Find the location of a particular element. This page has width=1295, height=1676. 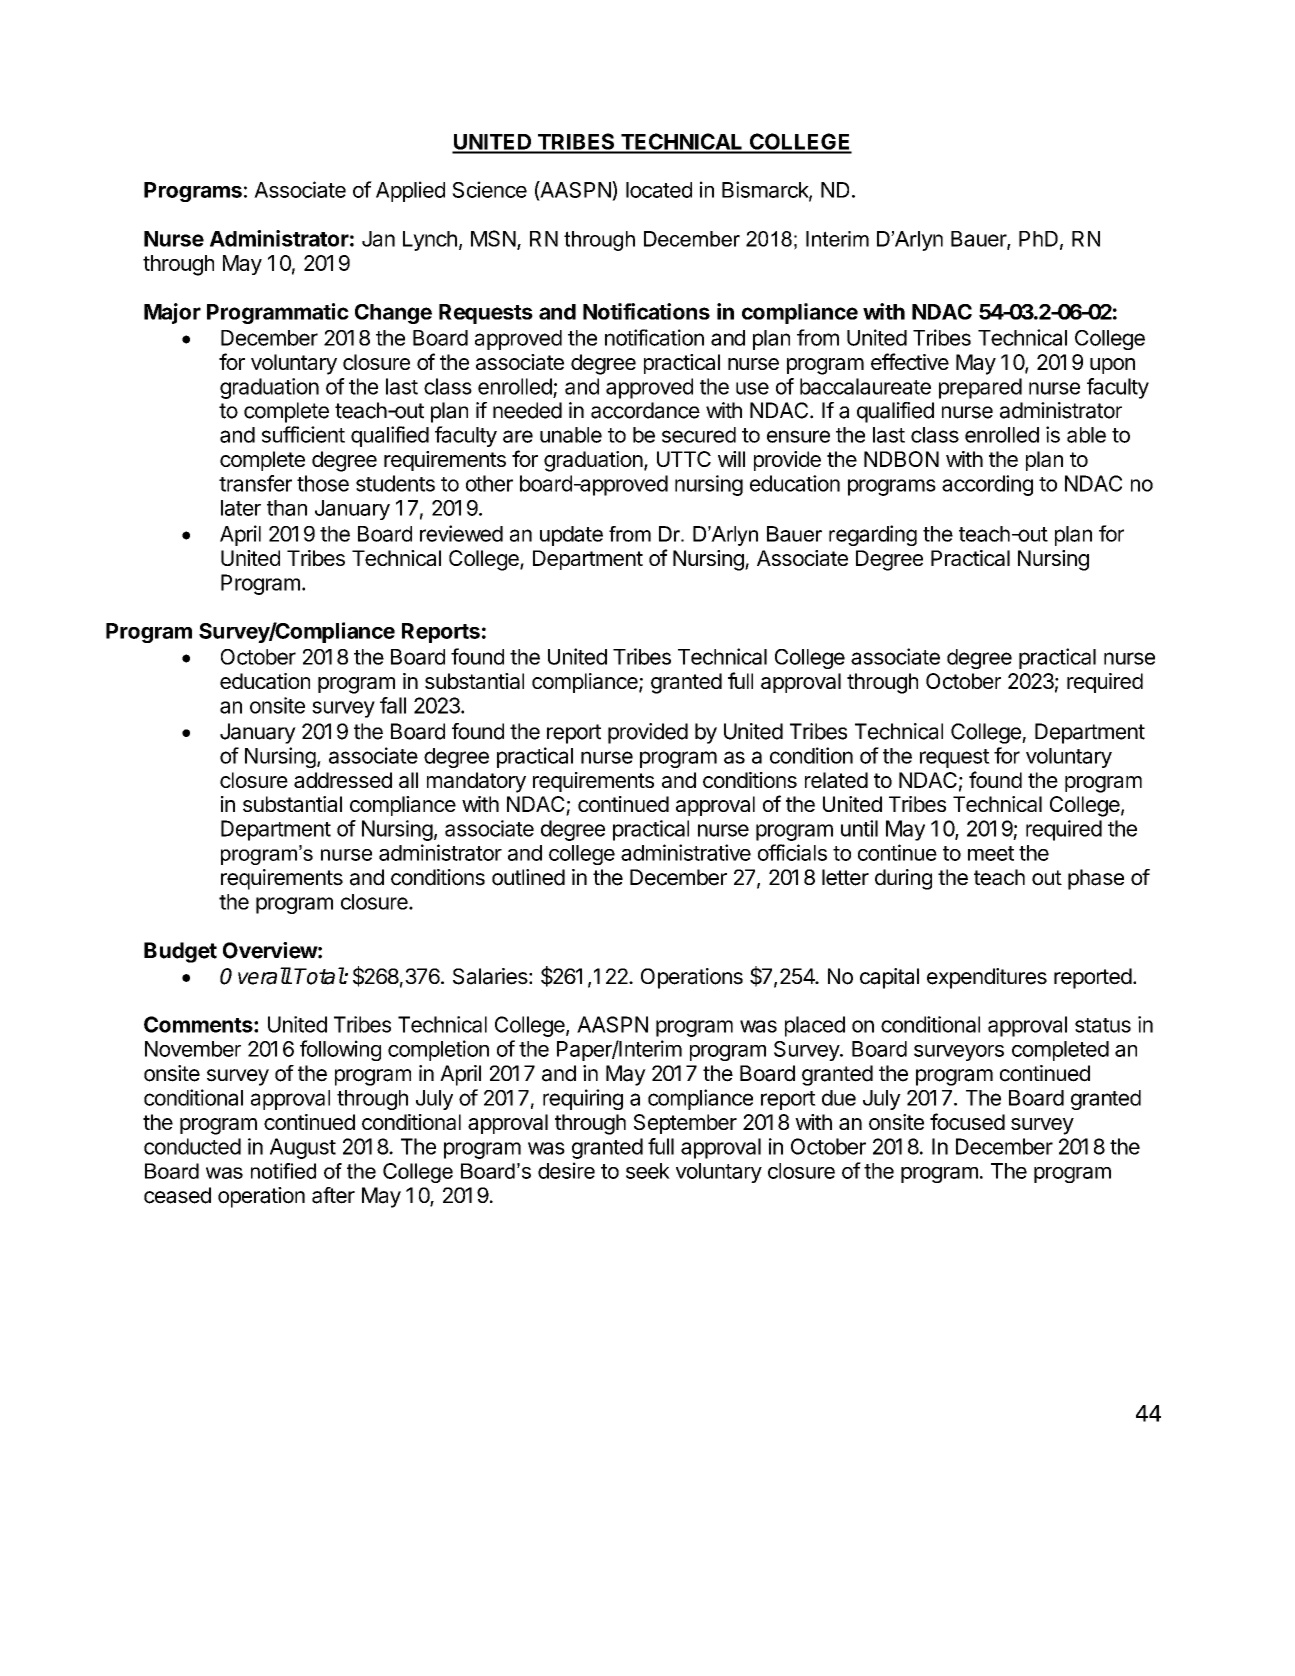

effective is located at coordinates (910, 361).
